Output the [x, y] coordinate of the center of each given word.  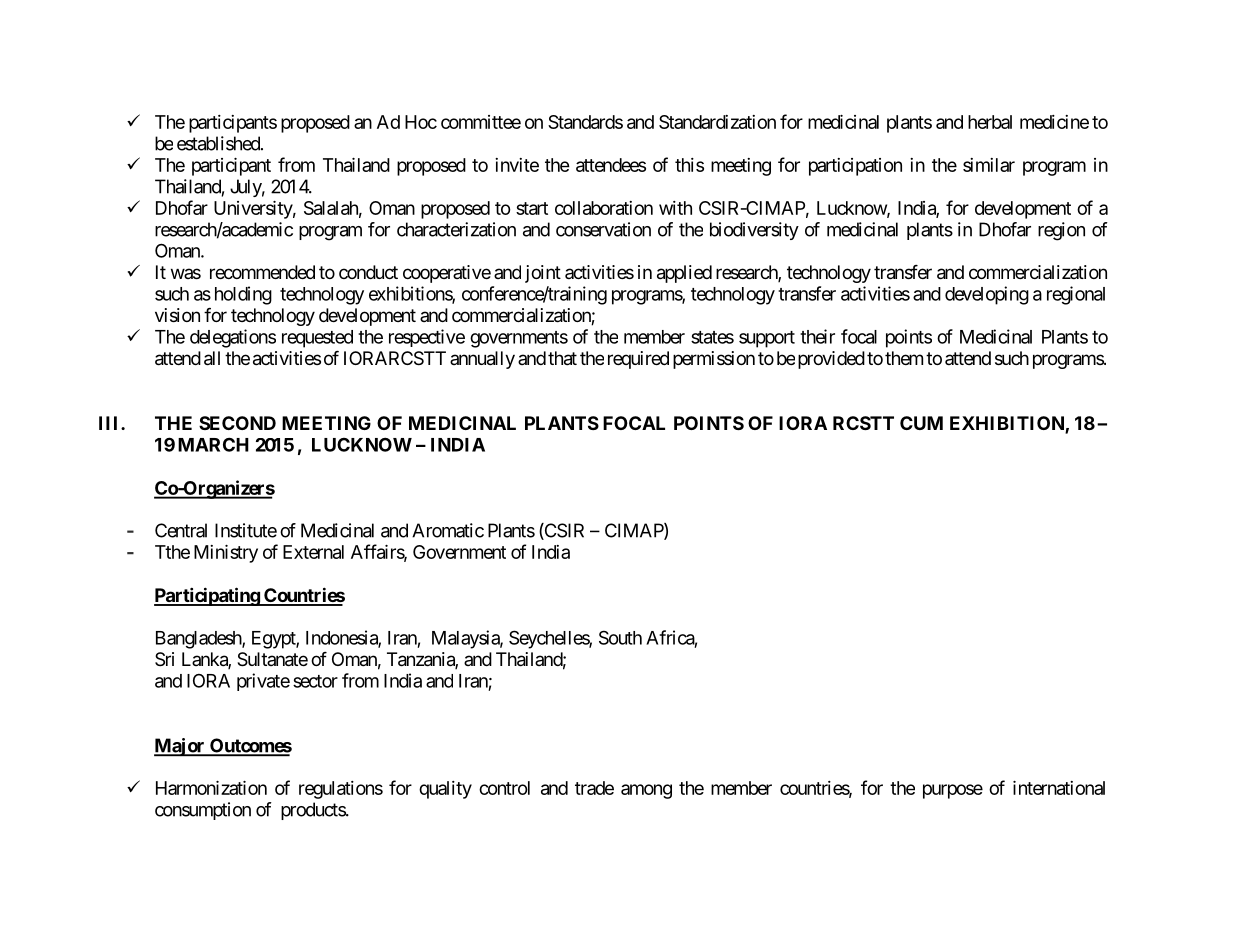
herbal [990, 122]
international [1059, 788]
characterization [456, 229]
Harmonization [211, 788]
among [646, 791]
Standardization [717, 122]
